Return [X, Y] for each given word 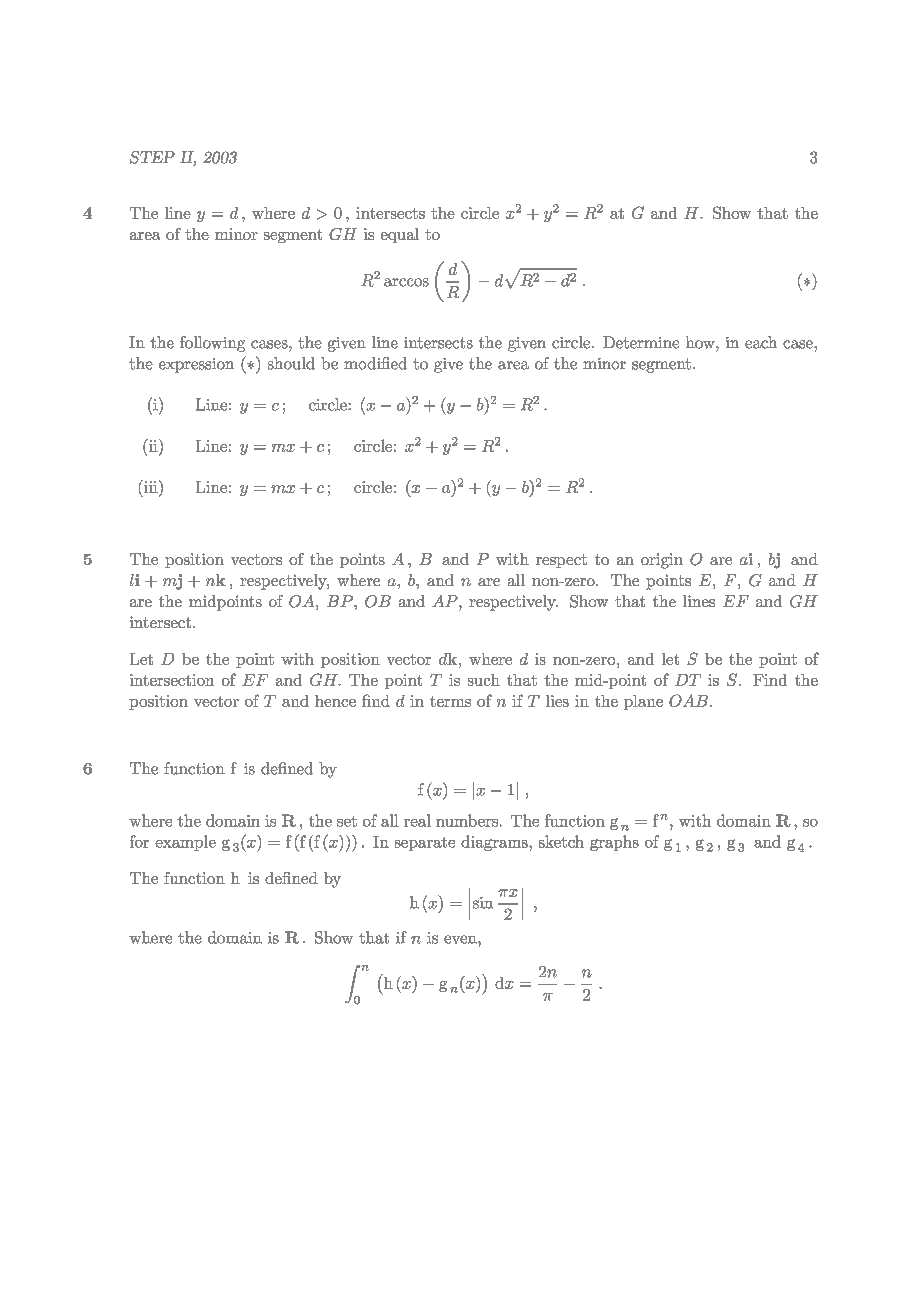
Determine [641, 342]
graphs [614, 843]
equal [400, 235]
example [185, 843]
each [761, 342]
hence [335, 701]
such [484, 680]
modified [375, 363]
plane [643, 702]
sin [483, 903]
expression [196, 365]
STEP [152, 157]
